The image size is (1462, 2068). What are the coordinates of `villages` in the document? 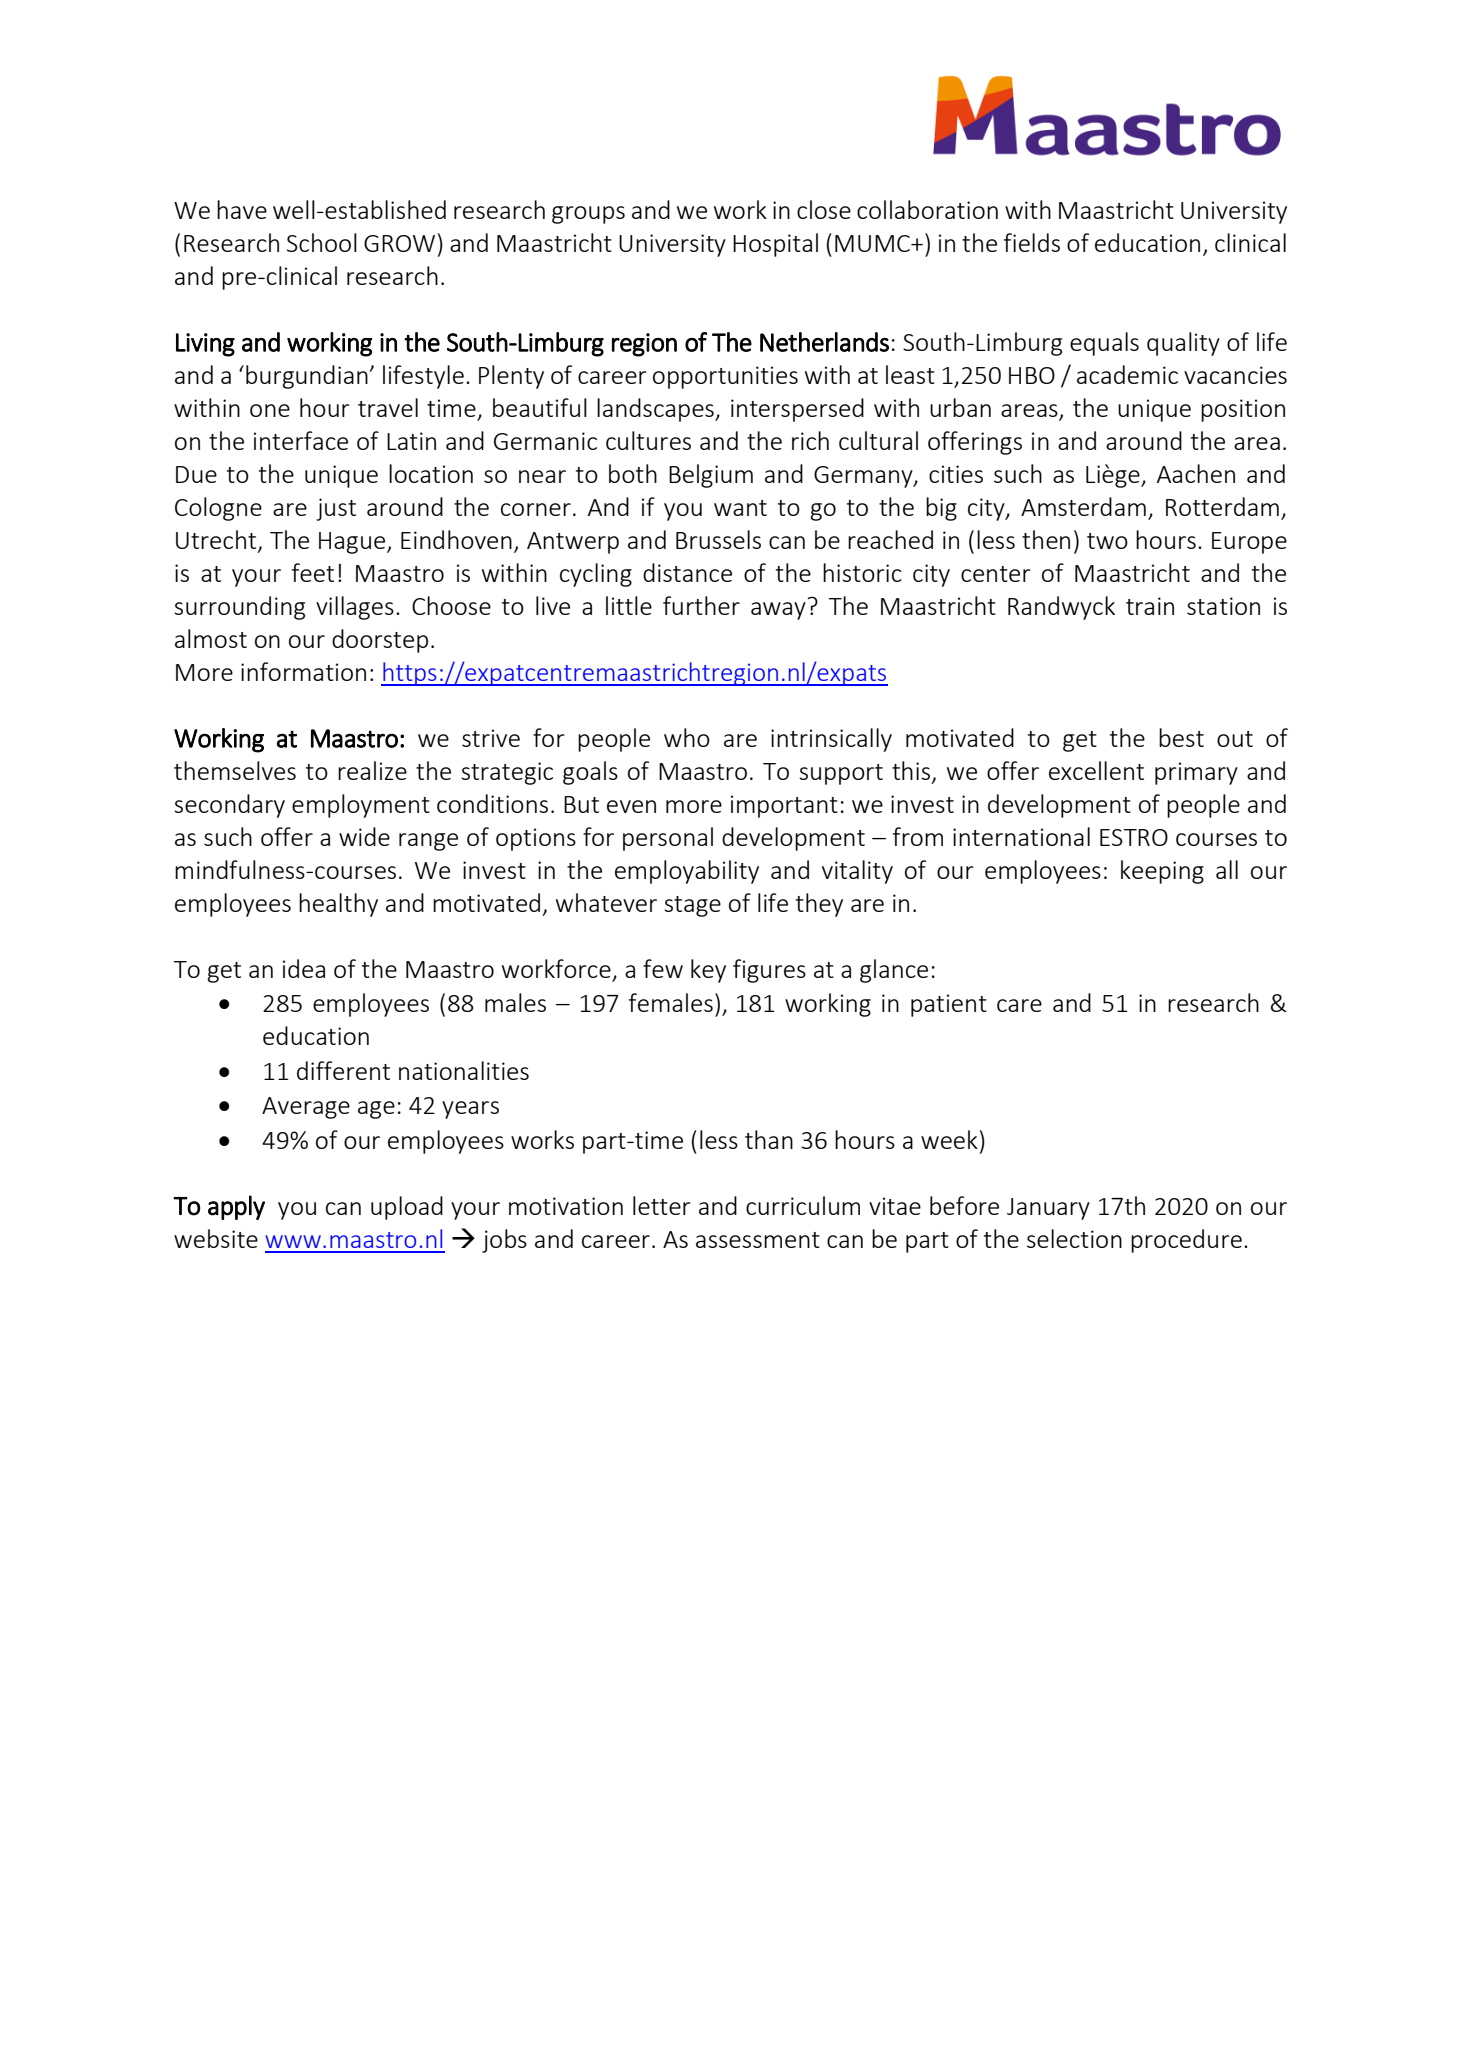 It's located at (355, 608).
